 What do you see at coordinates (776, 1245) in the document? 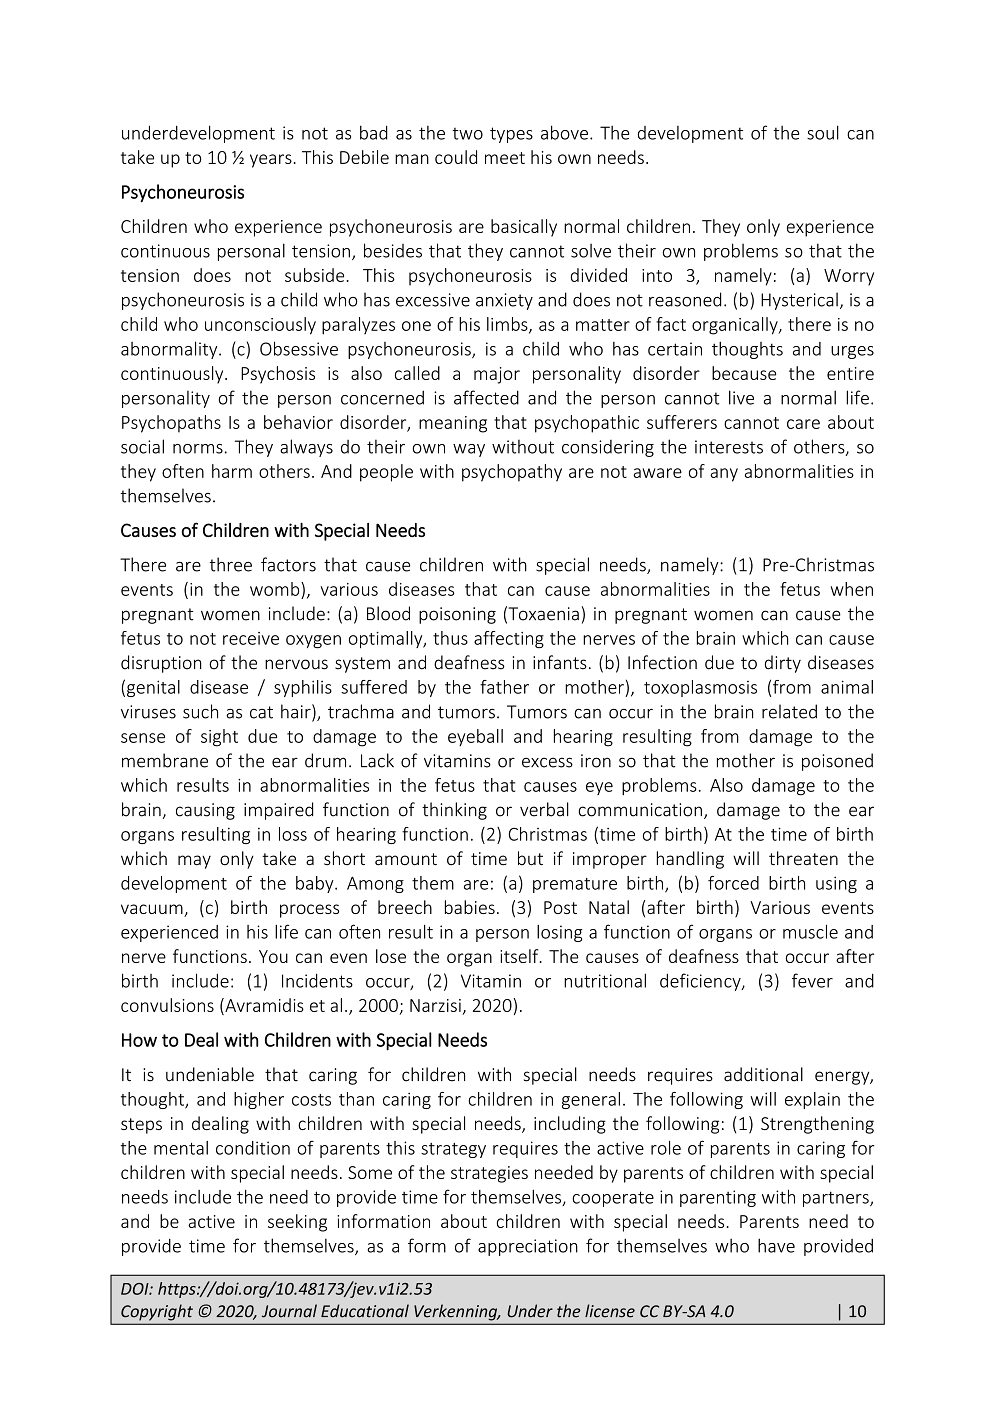
I see `have` at bounding box center [776, 1245].
